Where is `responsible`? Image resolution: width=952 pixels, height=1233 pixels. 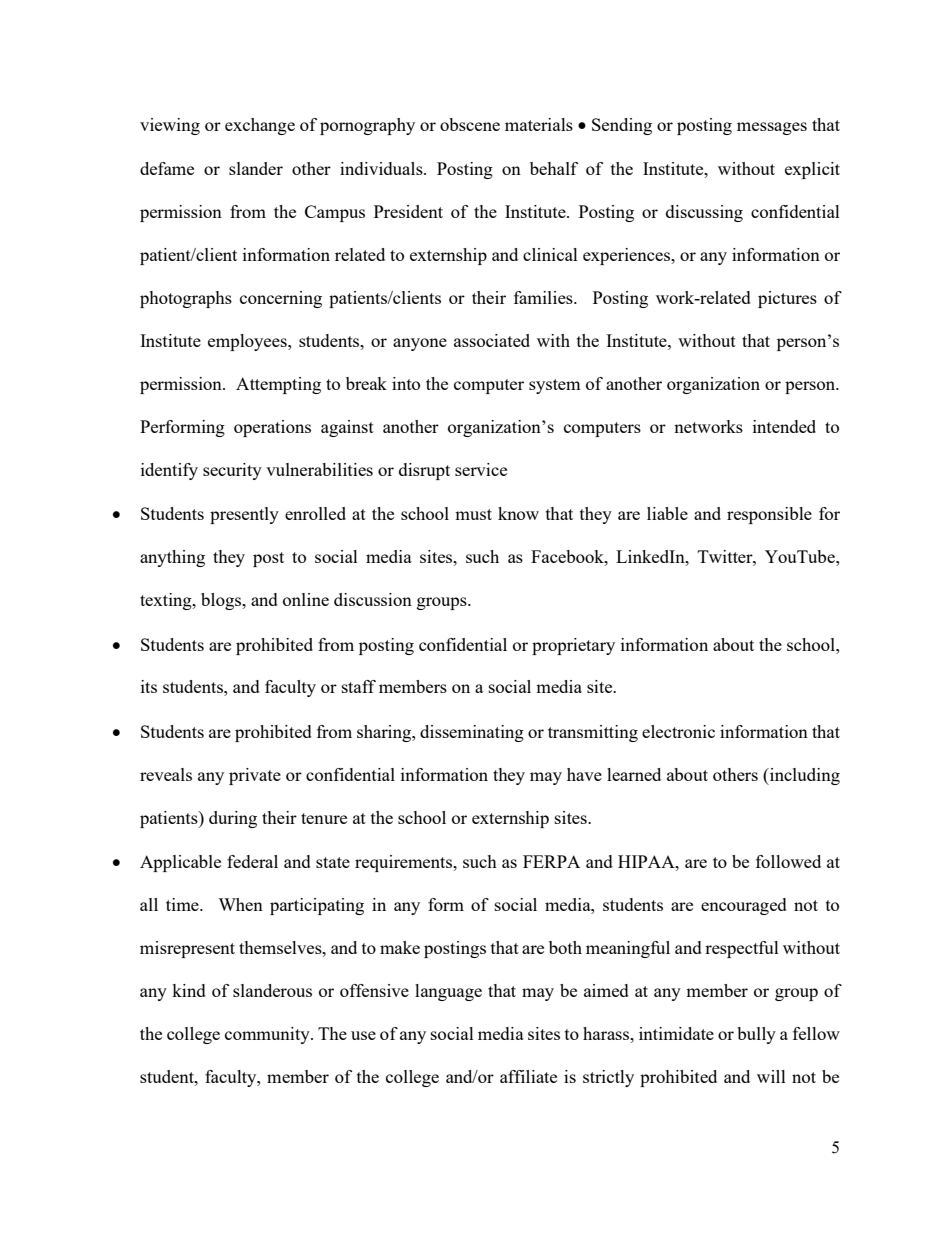 responsible is located at coordinates (769, 515).
